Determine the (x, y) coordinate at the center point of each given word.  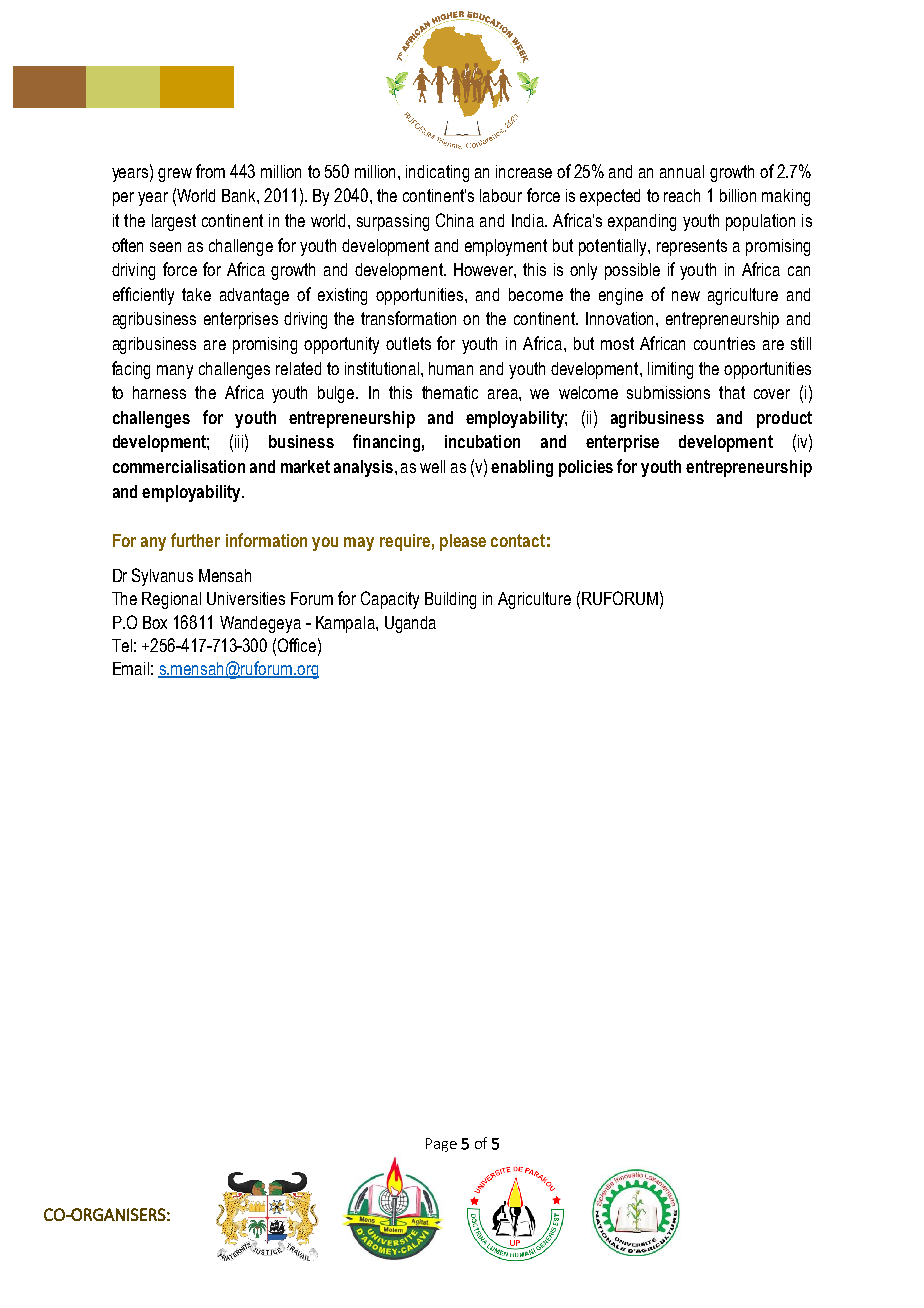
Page (441, 1145)
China (455, 220)
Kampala (346, 624)
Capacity (390, 600)
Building (450, 600)
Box (155, 622)
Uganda (410, 624)
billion (738, 195)
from (210, 171)
